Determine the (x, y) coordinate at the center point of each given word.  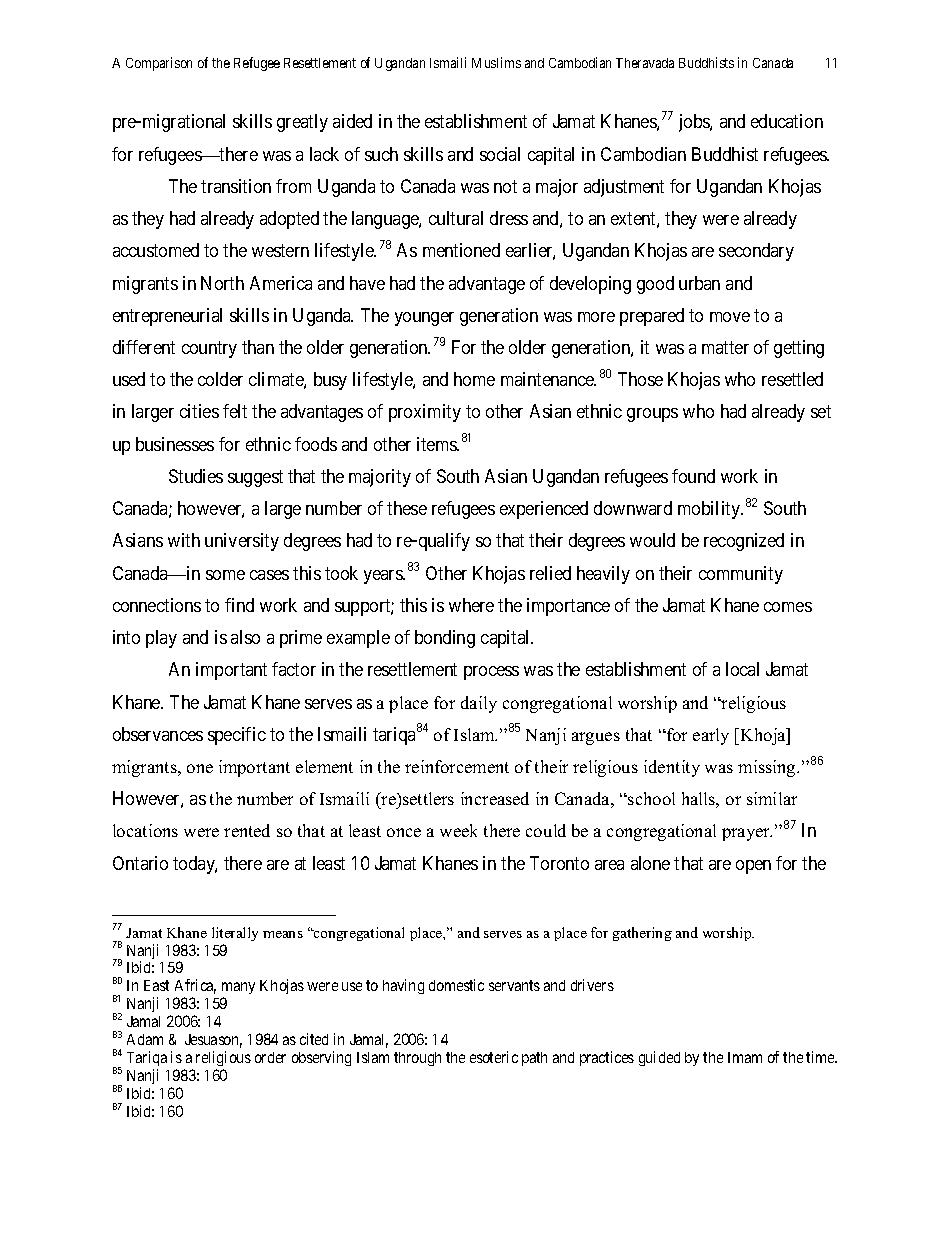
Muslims (496, 62)
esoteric (494, 1057)
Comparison (159, 64)
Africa (195, 986)
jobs (695, 123)
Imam (745, 1057)
